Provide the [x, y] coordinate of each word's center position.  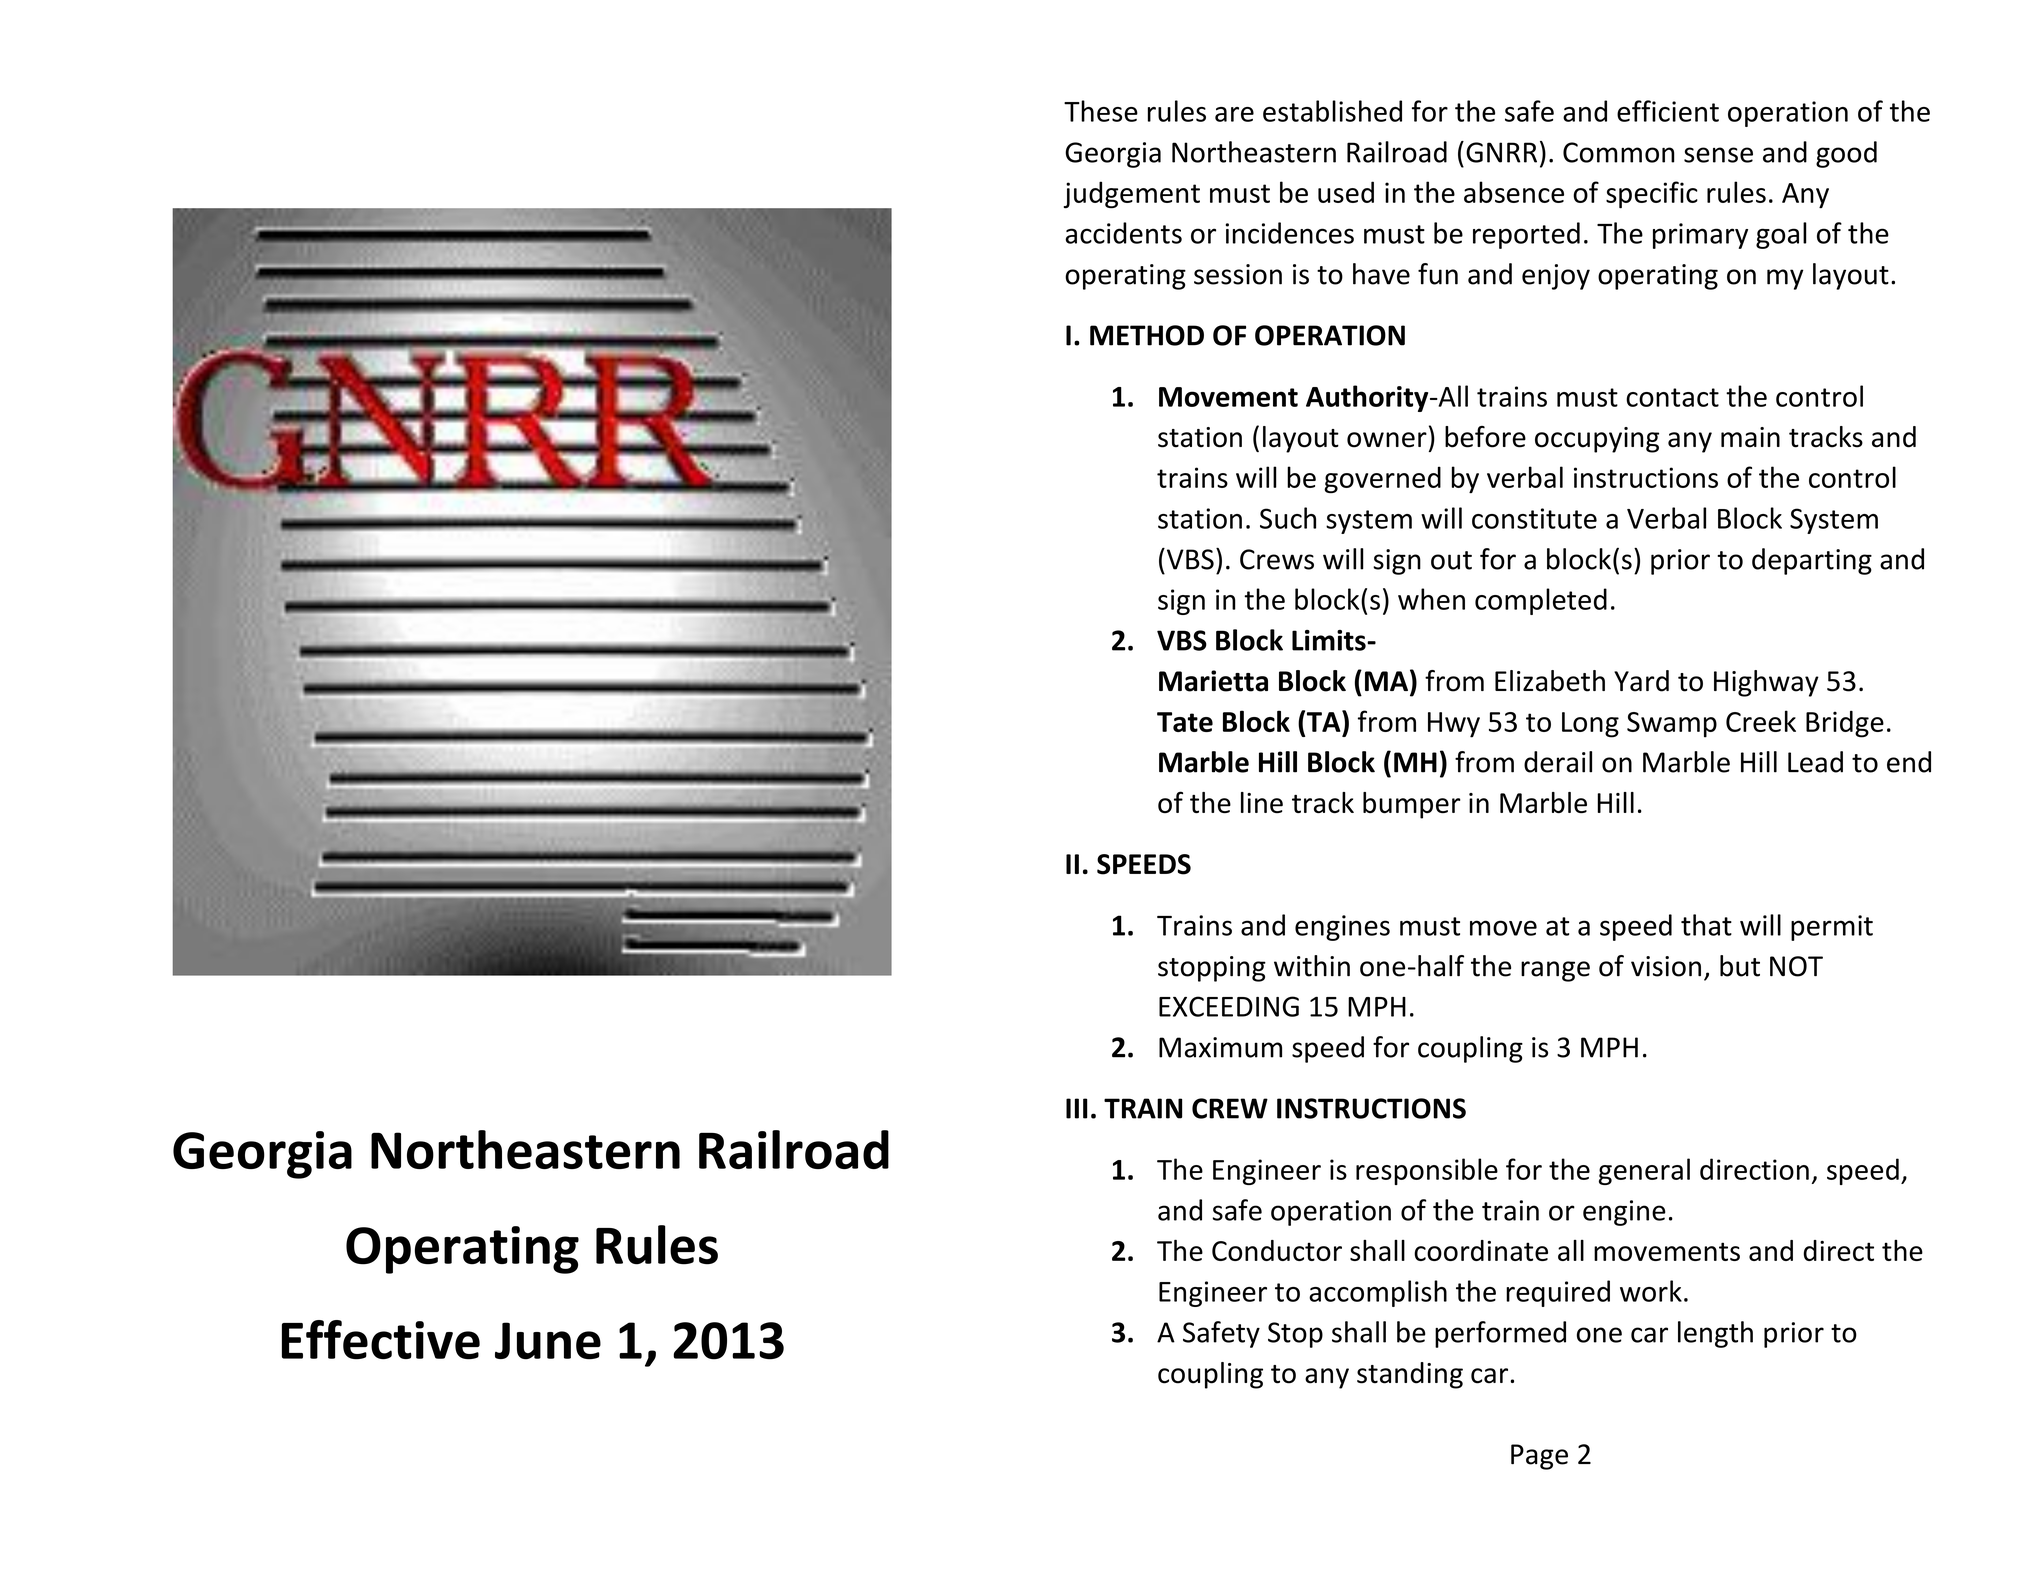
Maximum [1220, 1047]
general [1644, 1171]
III [1077, 1108]
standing [1410, 1375]
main [1750, 437]
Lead [1815, 762]
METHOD [1147, 335]
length [1715, 1334]
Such [1288, 518]
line [1262, 802]
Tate [1185, 722]
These [1101, 111]
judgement [1132, 195]
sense [1718, 155]
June [548, 1341]
